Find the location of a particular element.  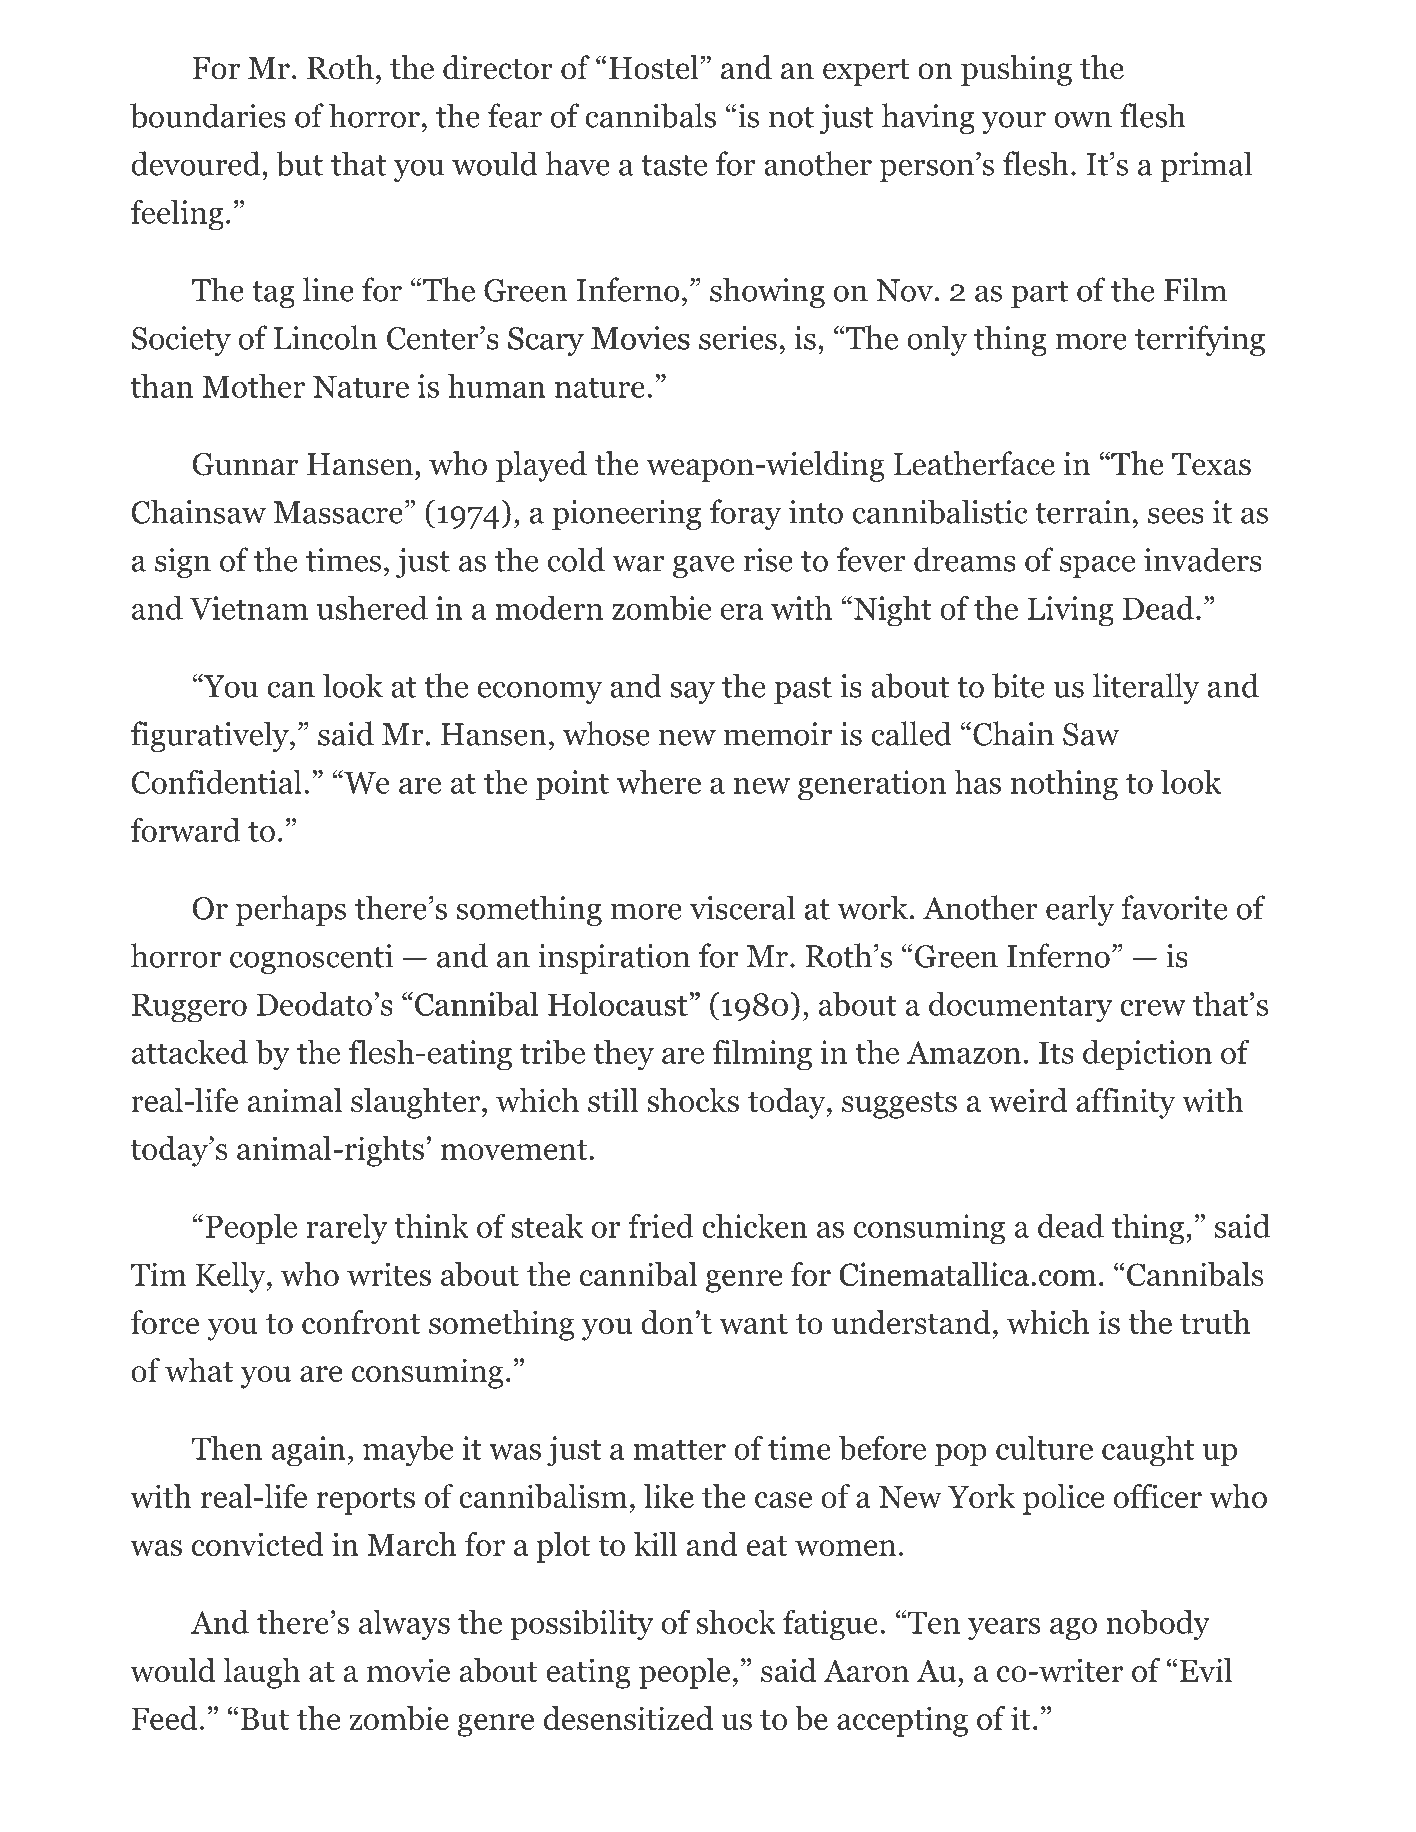

Vietnam is located at coordinates (249, 608).
